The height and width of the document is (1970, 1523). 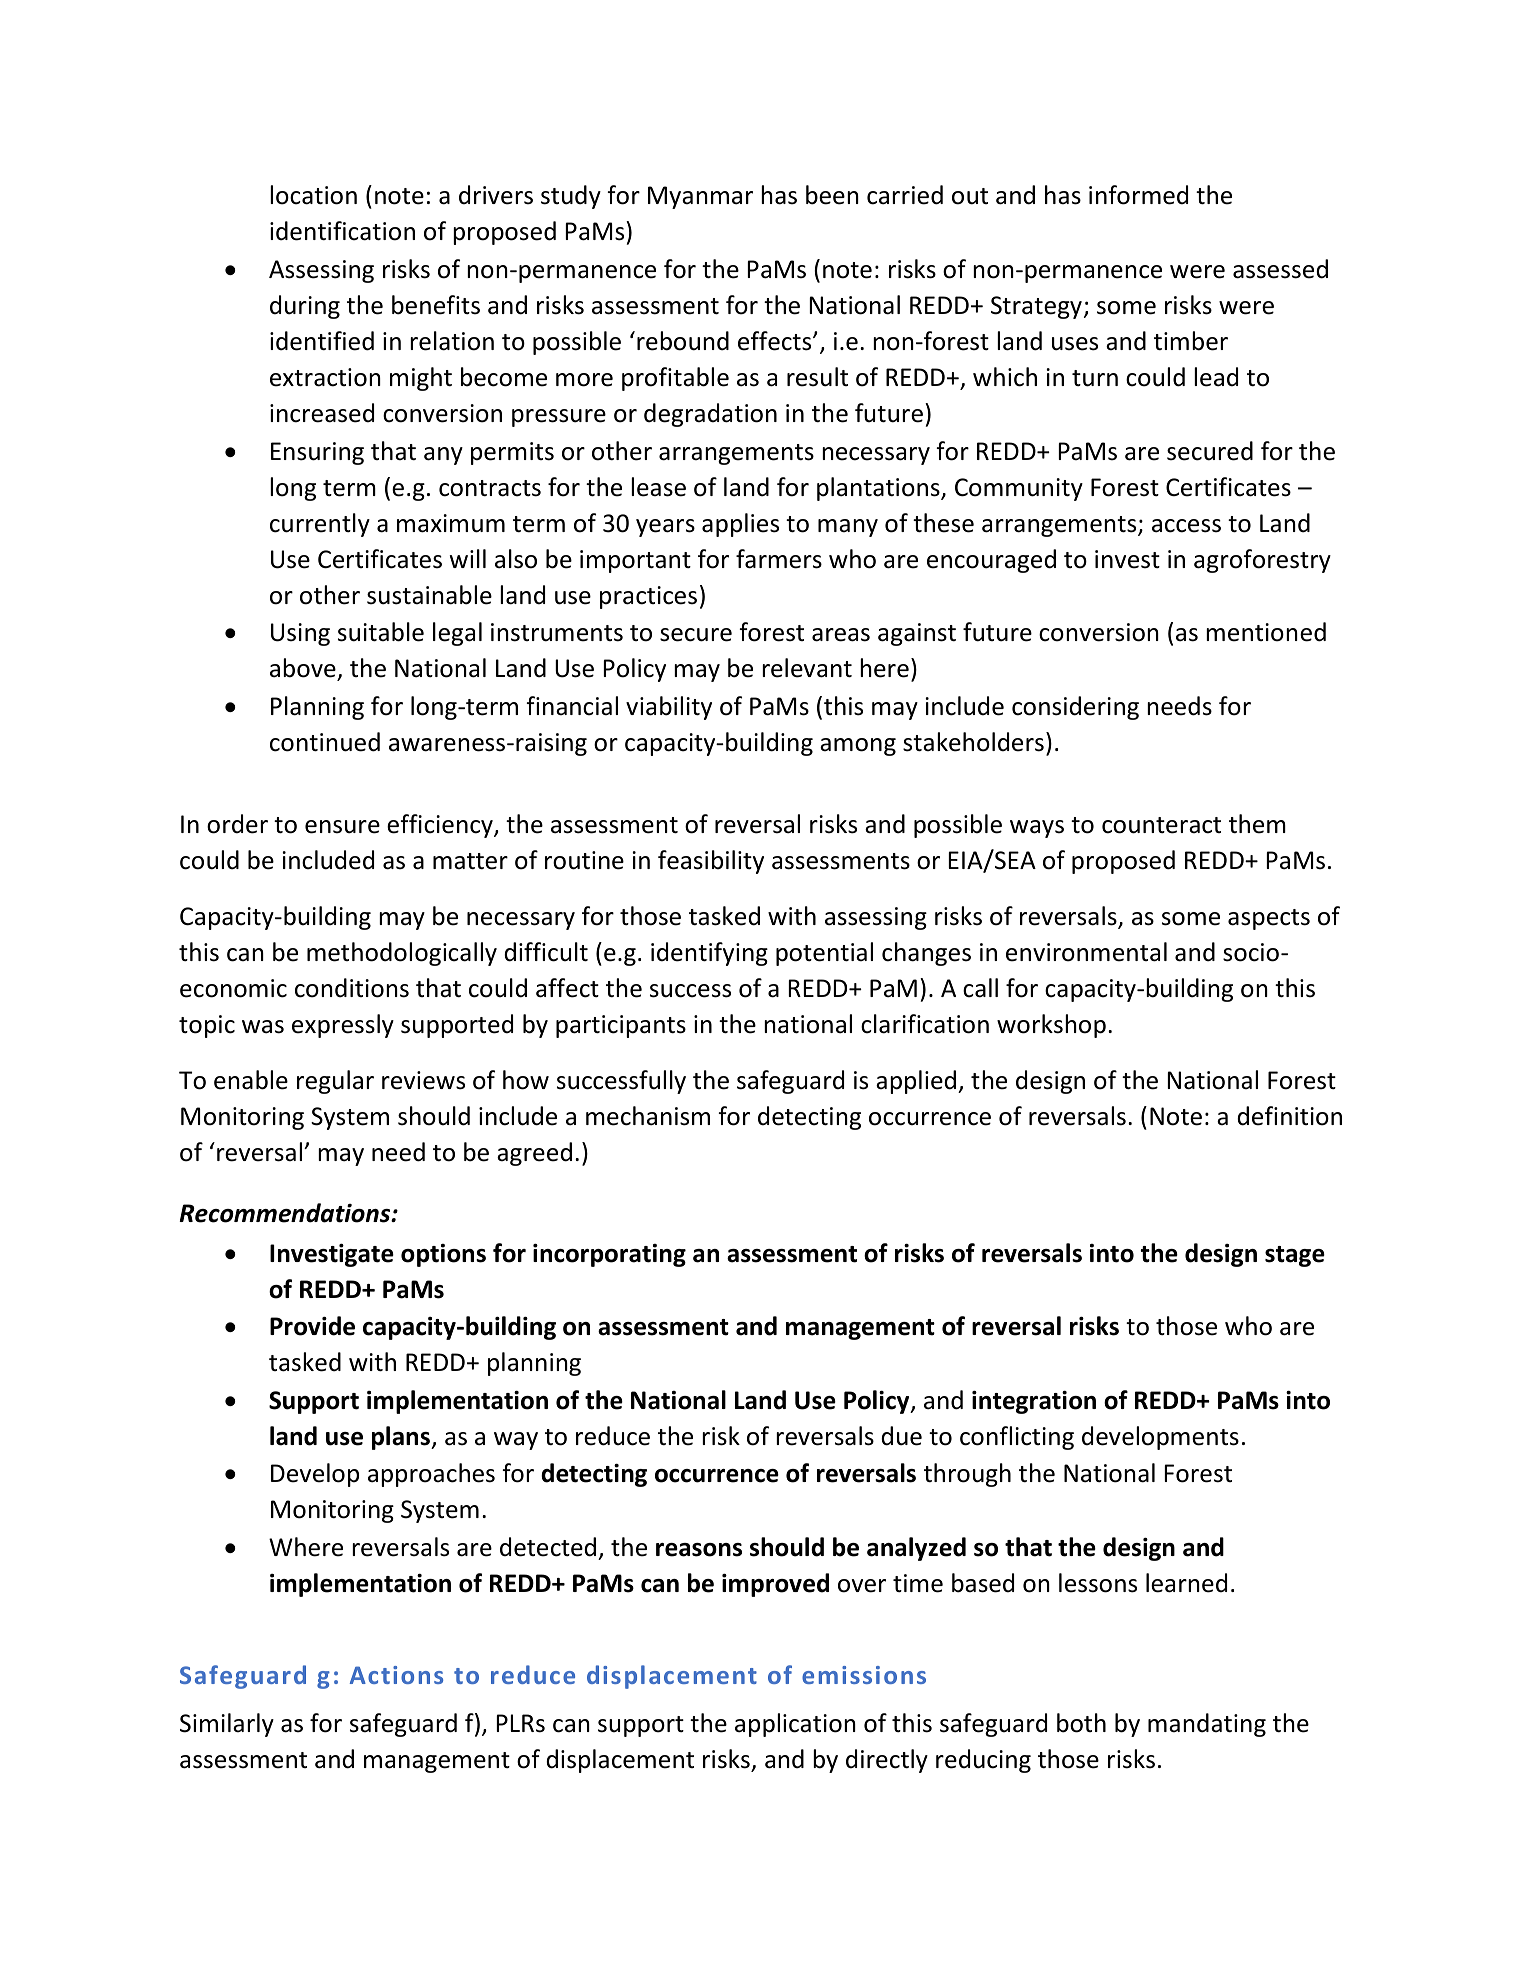 What do you see at coordinates (709, 954) in the document?
I see `identifying` at bounding box center [709, 954].
